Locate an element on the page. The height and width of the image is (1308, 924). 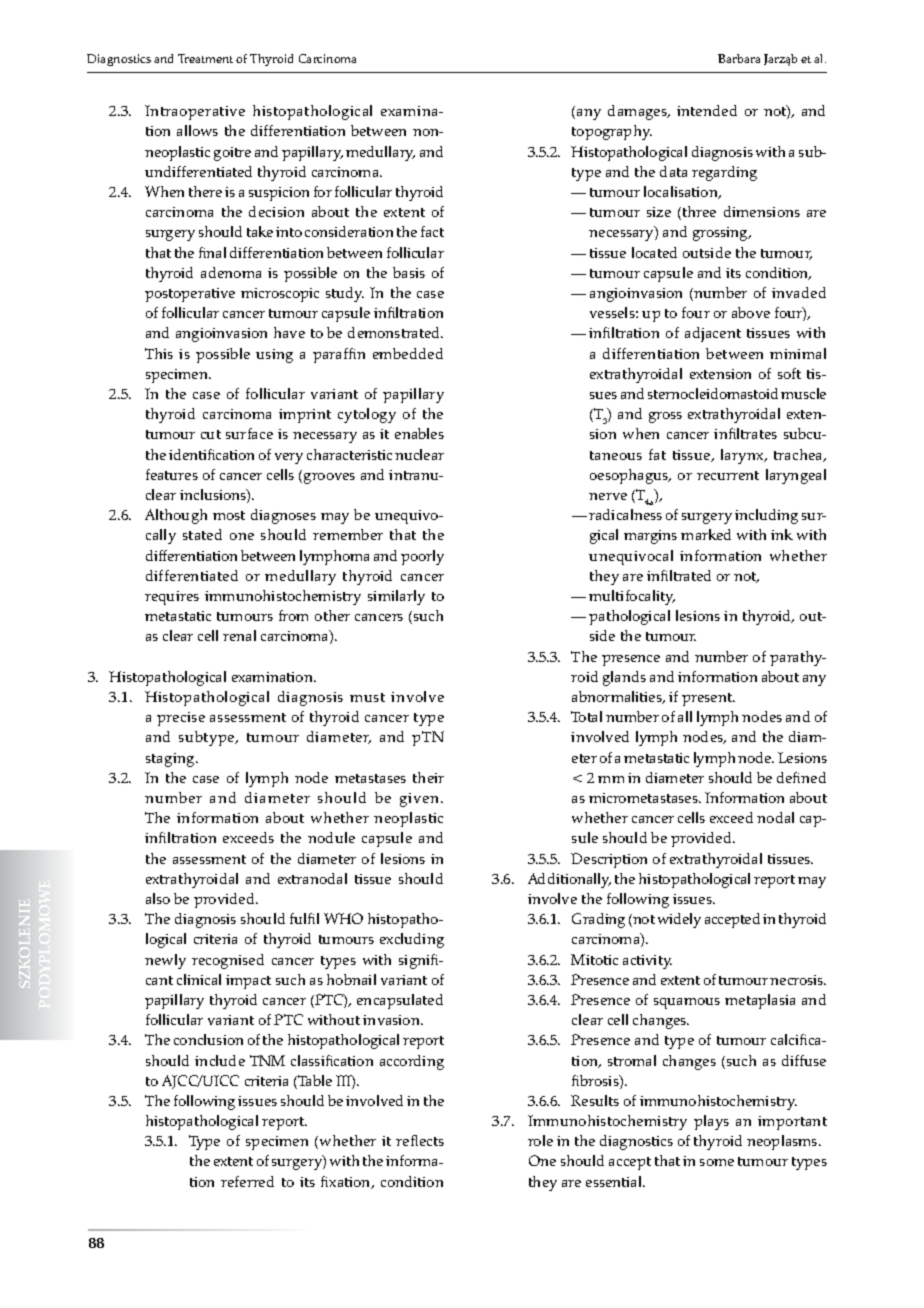
include is located at coordinates (220, 1060).
